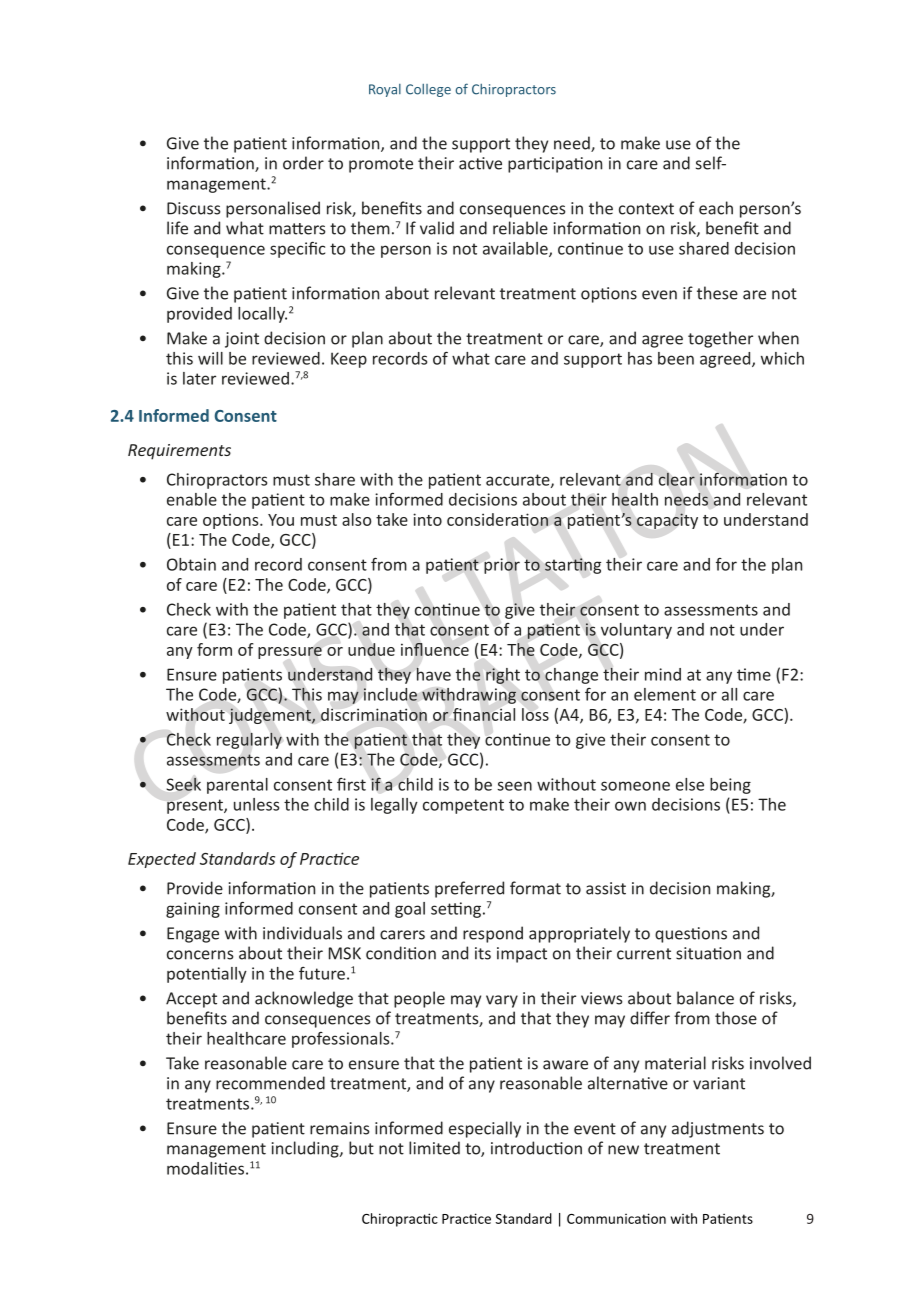 Image resolution: width=924 pixels, height=1308 pixels. Describe the element at coordinates (677, 479) in the document. I see `clear` at that location.
